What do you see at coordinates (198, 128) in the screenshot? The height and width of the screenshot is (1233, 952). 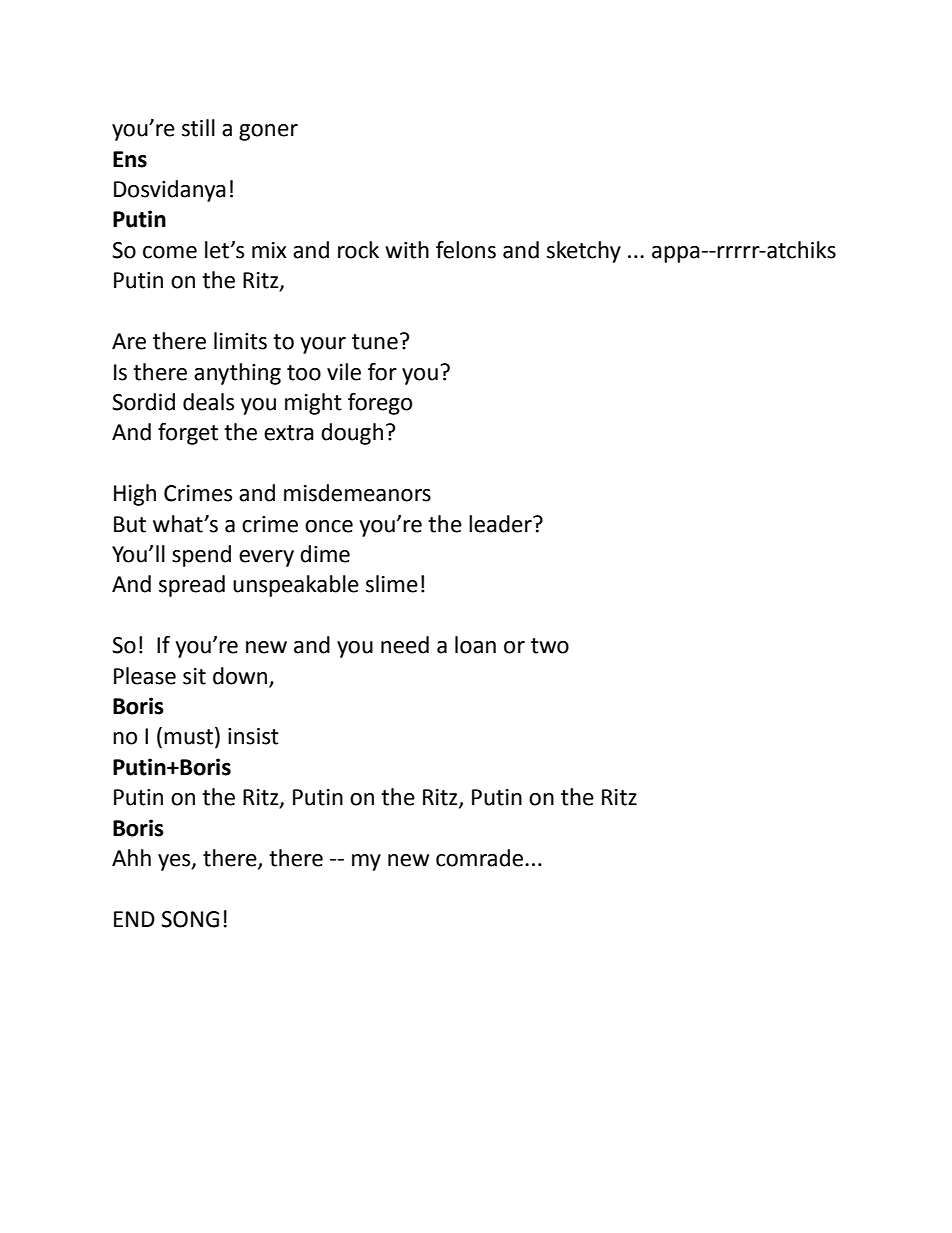 I see `still` at bounding box center [198, 128].
